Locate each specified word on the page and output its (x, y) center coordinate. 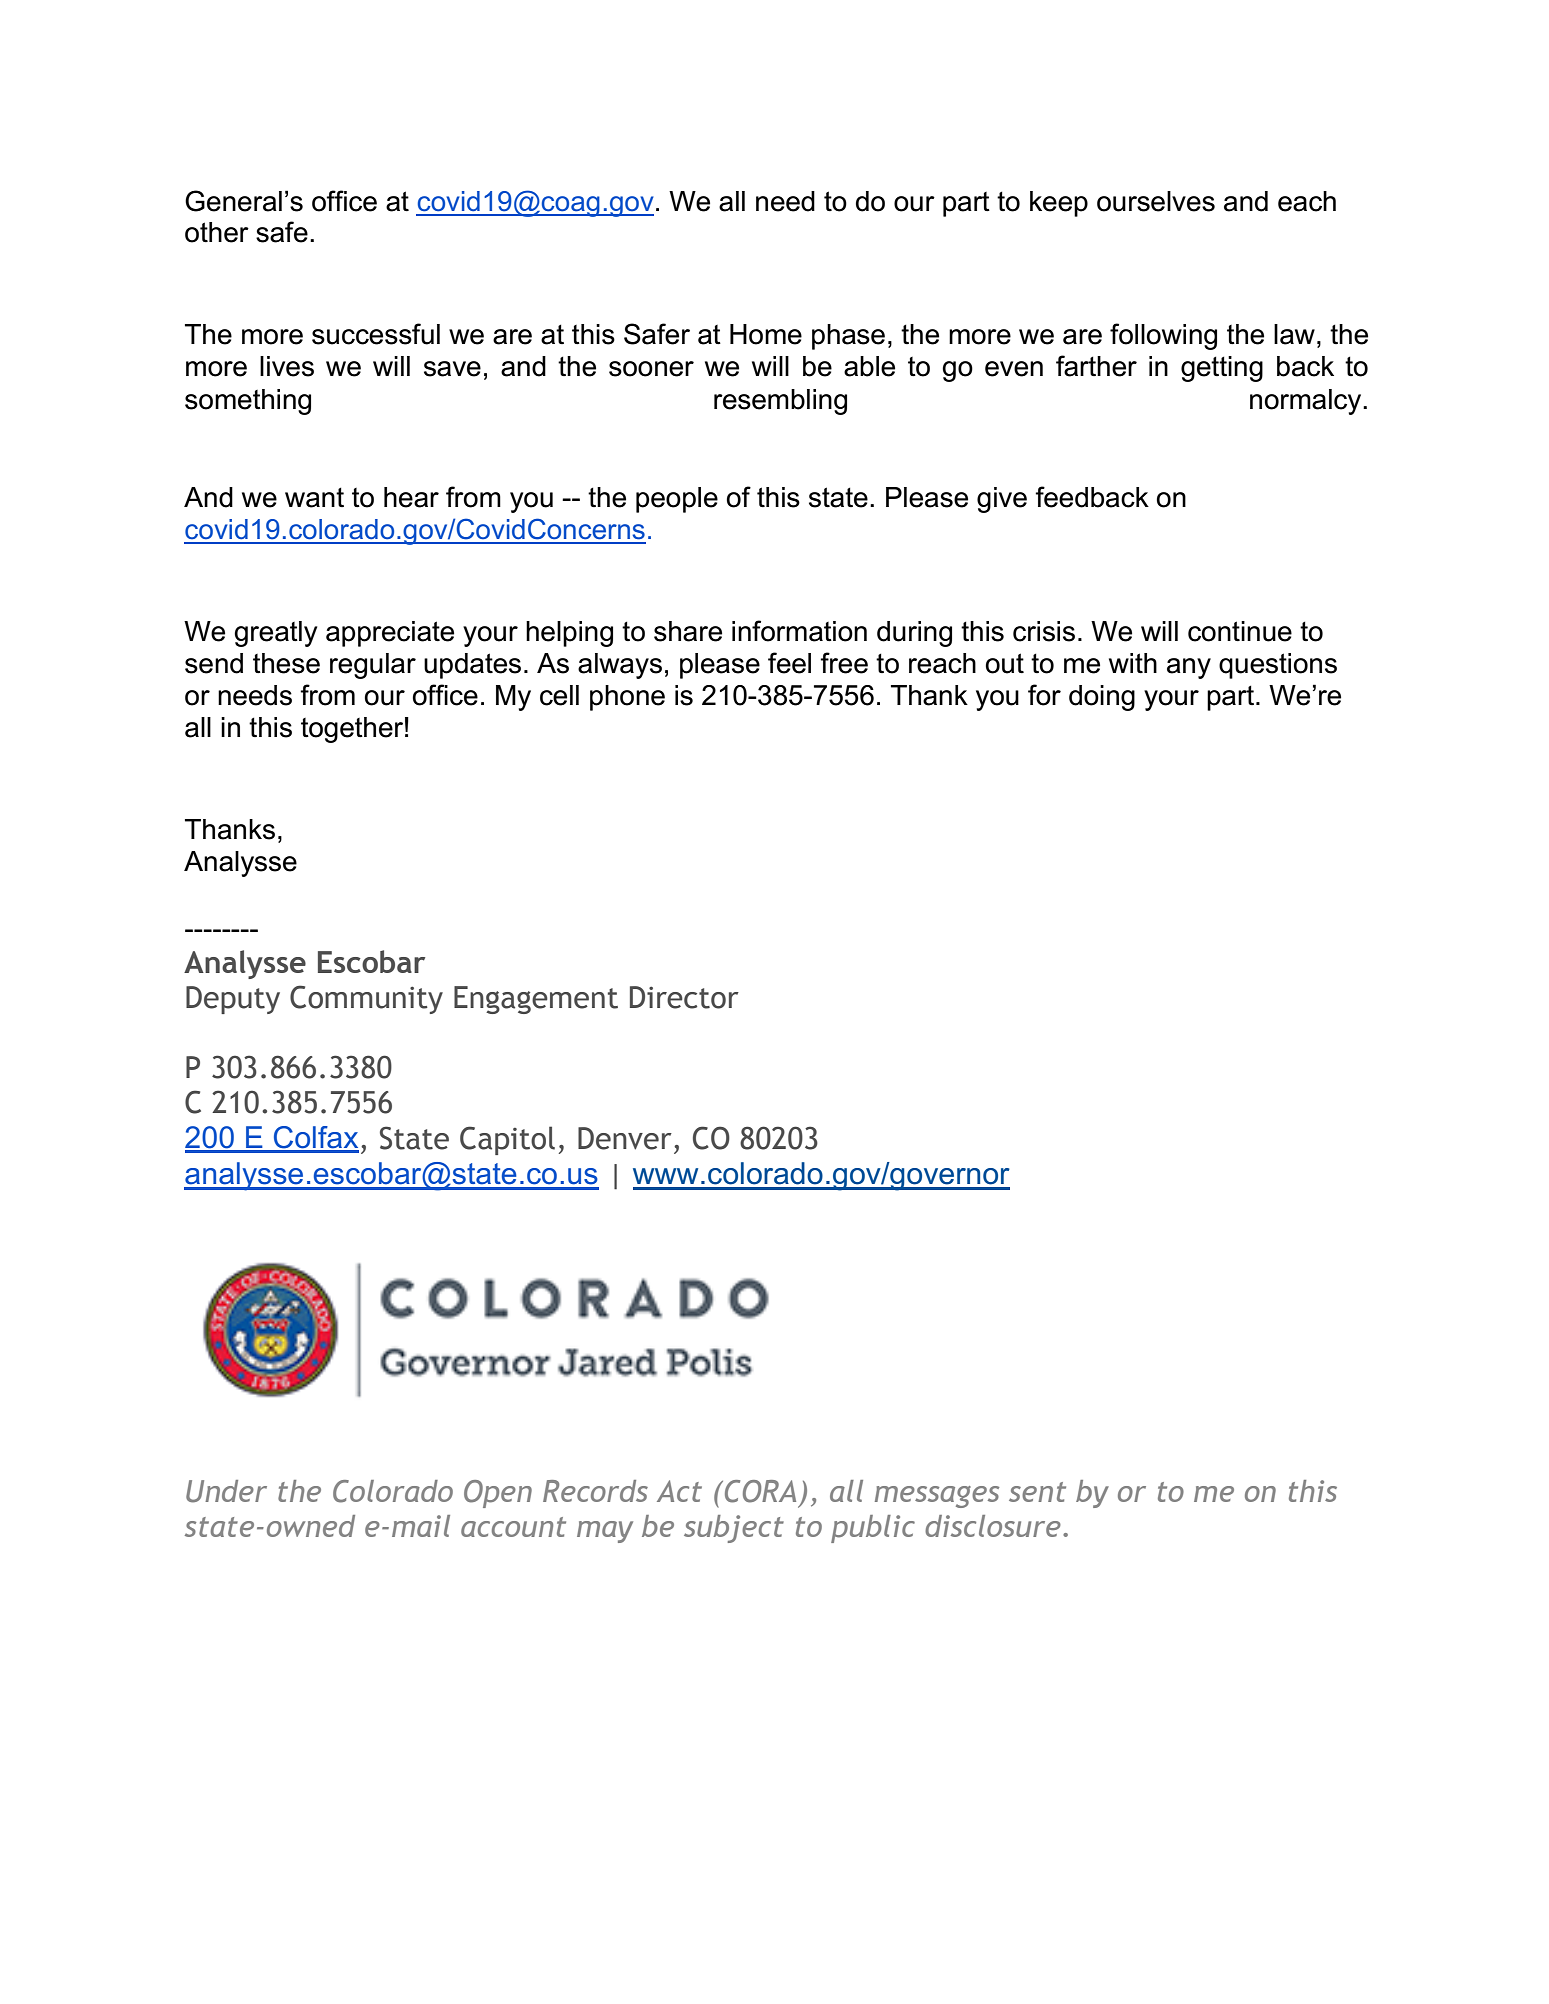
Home (766, 334)
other (217, 232)
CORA (760, 1491)
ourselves (1156, 201)
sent (1037, 1492)
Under (226, 1491)
